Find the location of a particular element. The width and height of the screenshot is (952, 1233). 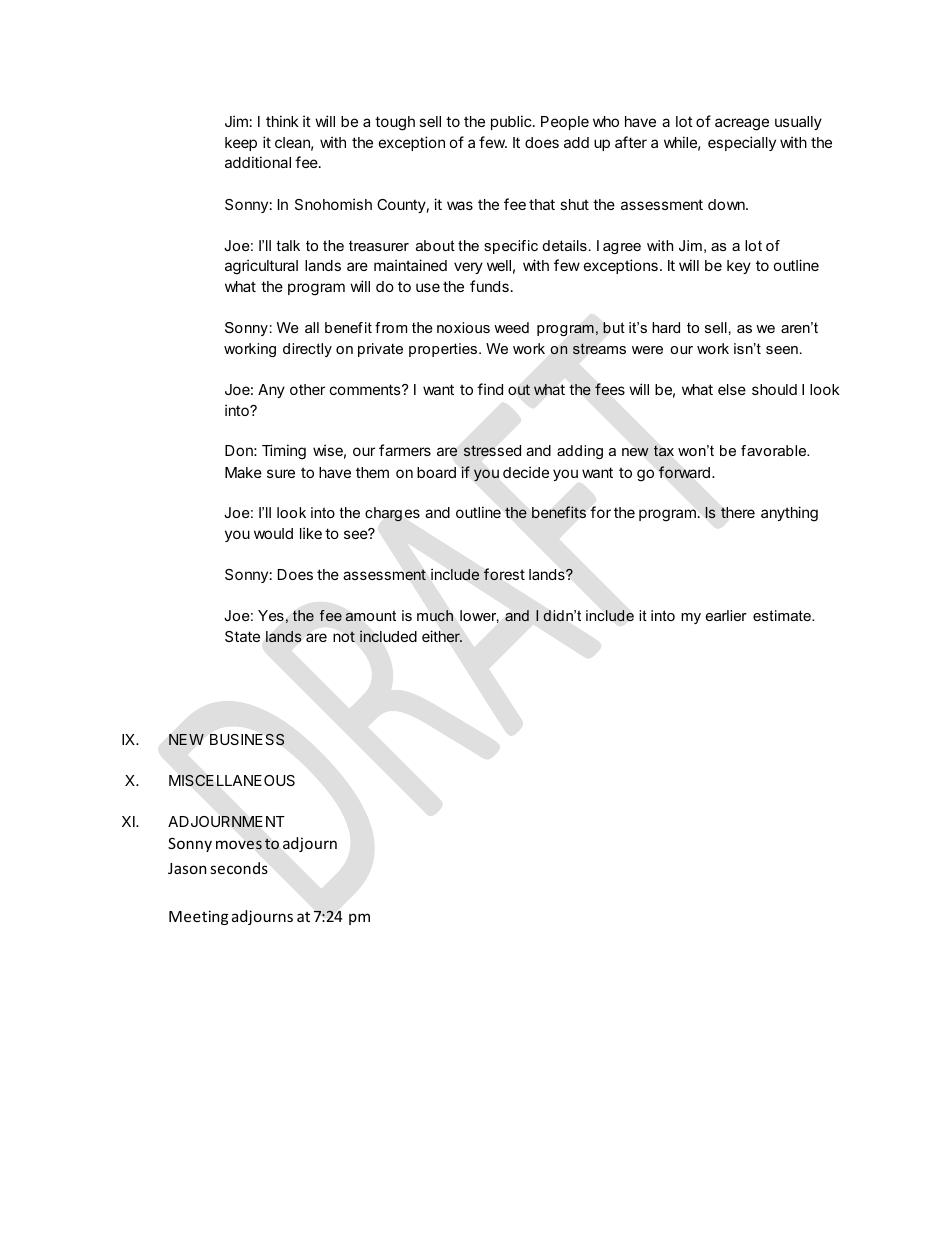

key is located at coordinates (739, 267).
